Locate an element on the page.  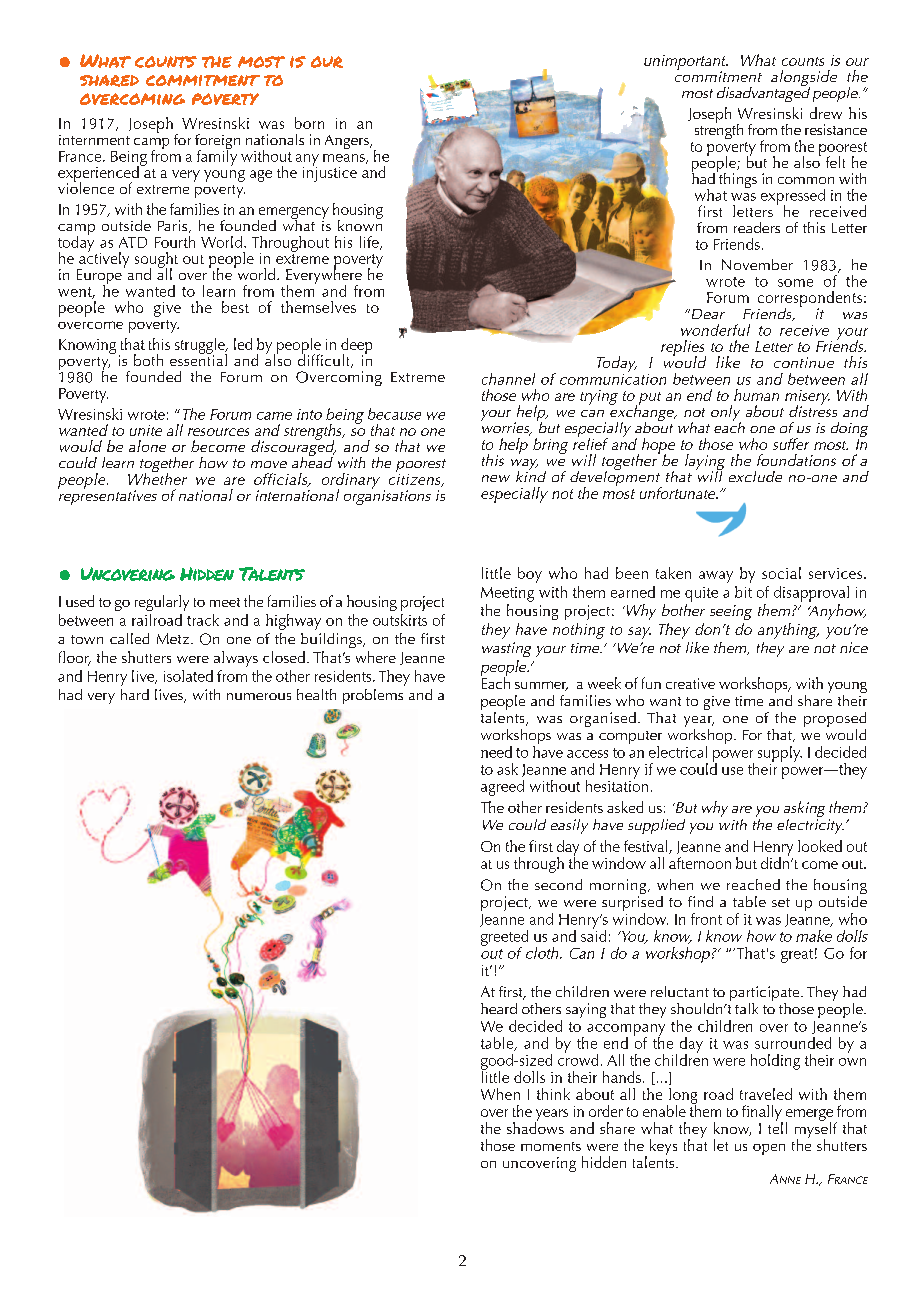
shadows is located at coordinates (535, 1127).
